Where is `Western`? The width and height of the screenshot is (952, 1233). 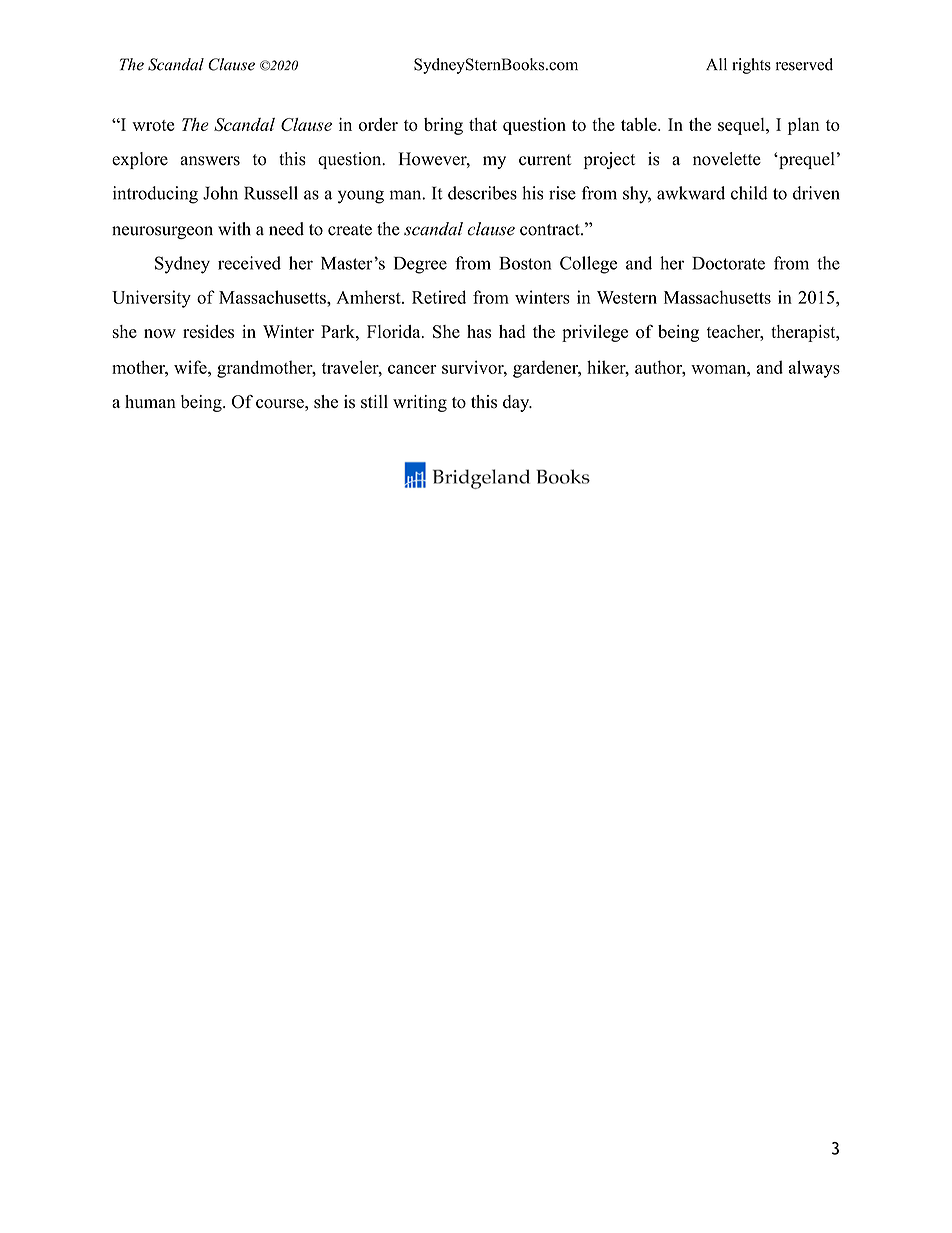
Western is located at coordinates (627, 297).
